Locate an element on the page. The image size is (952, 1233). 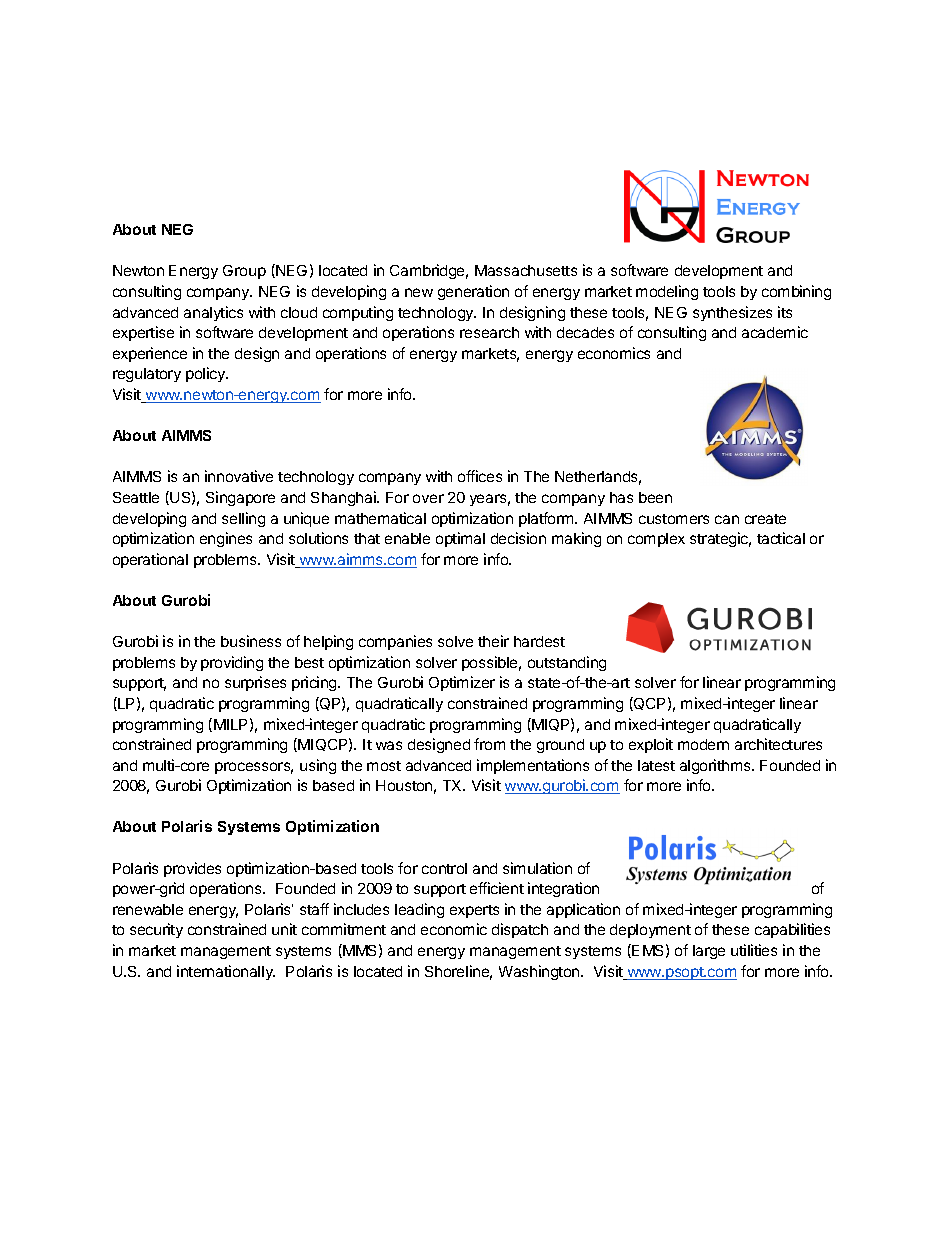
synthesizes is located at coordinates (732, 313).
